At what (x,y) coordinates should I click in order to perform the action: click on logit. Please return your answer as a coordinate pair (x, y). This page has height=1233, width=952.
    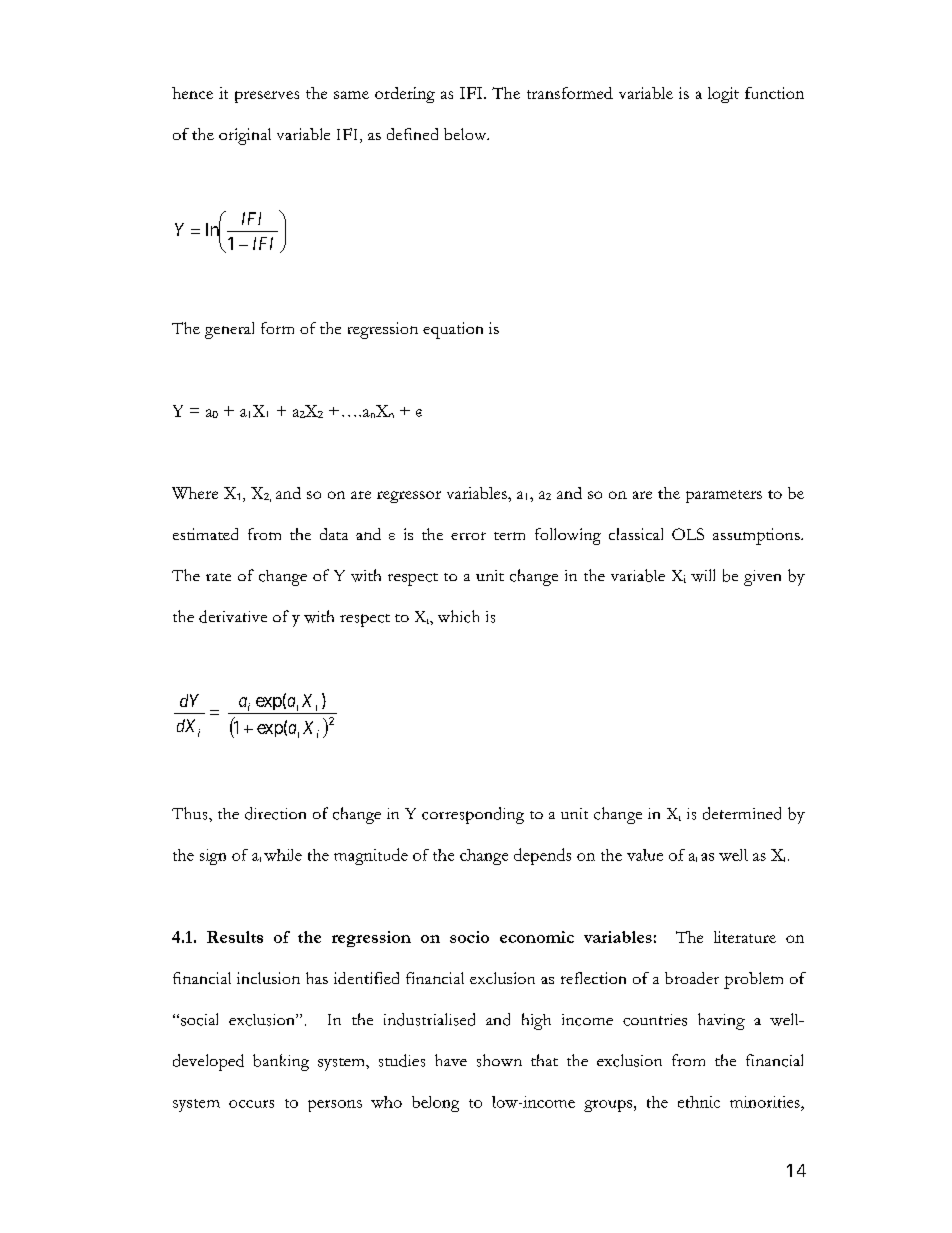
    Looking at the image, I should click on (723, 95).
